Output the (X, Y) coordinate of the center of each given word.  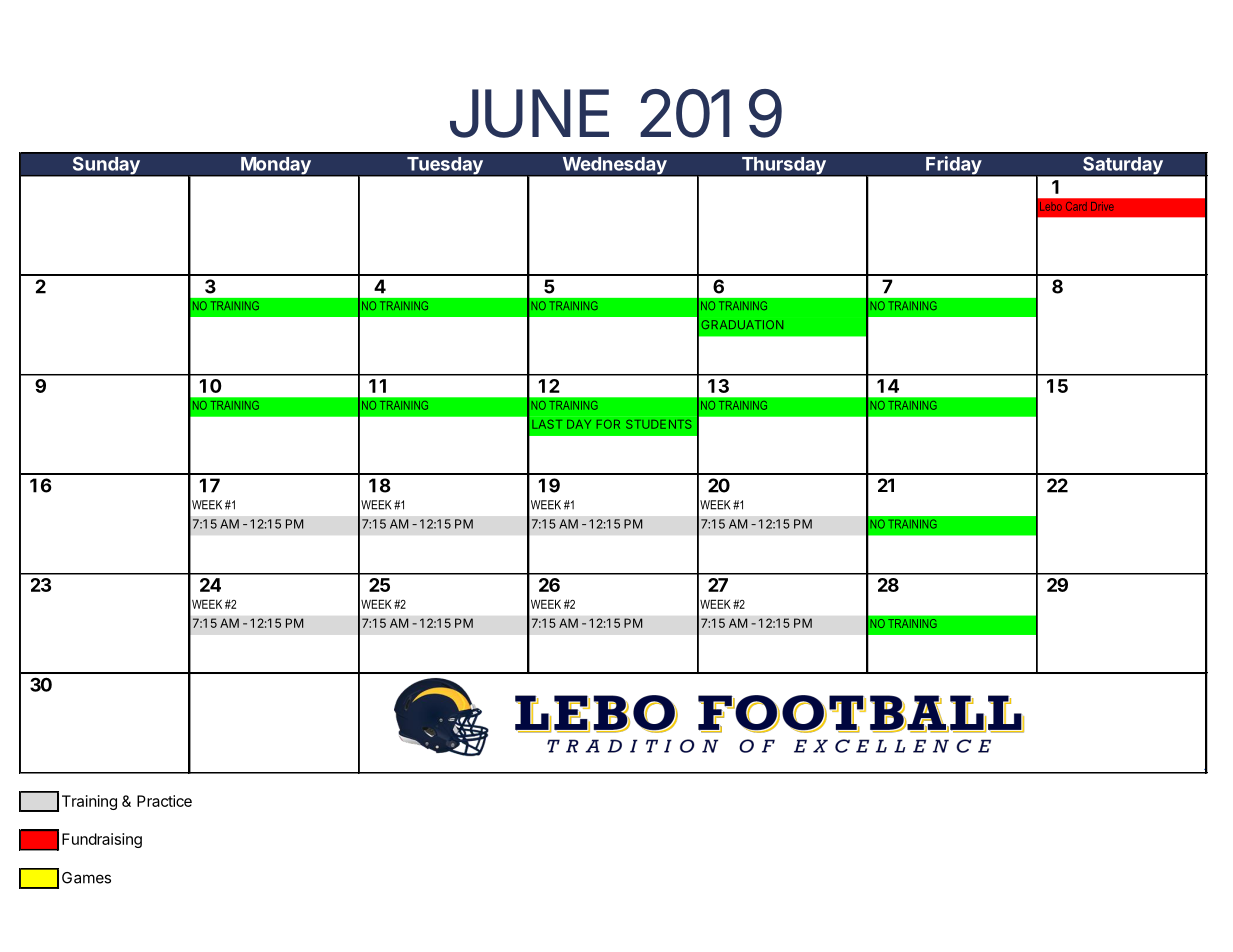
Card (1076, 206)
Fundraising (102, 840)
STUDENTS (658, 424)
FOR (608, 424)
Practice (164, 801)
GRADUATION (742, 324)
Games (86, 878)
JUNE (529, 113)
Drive (1102, 206)
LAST (547, 424)
